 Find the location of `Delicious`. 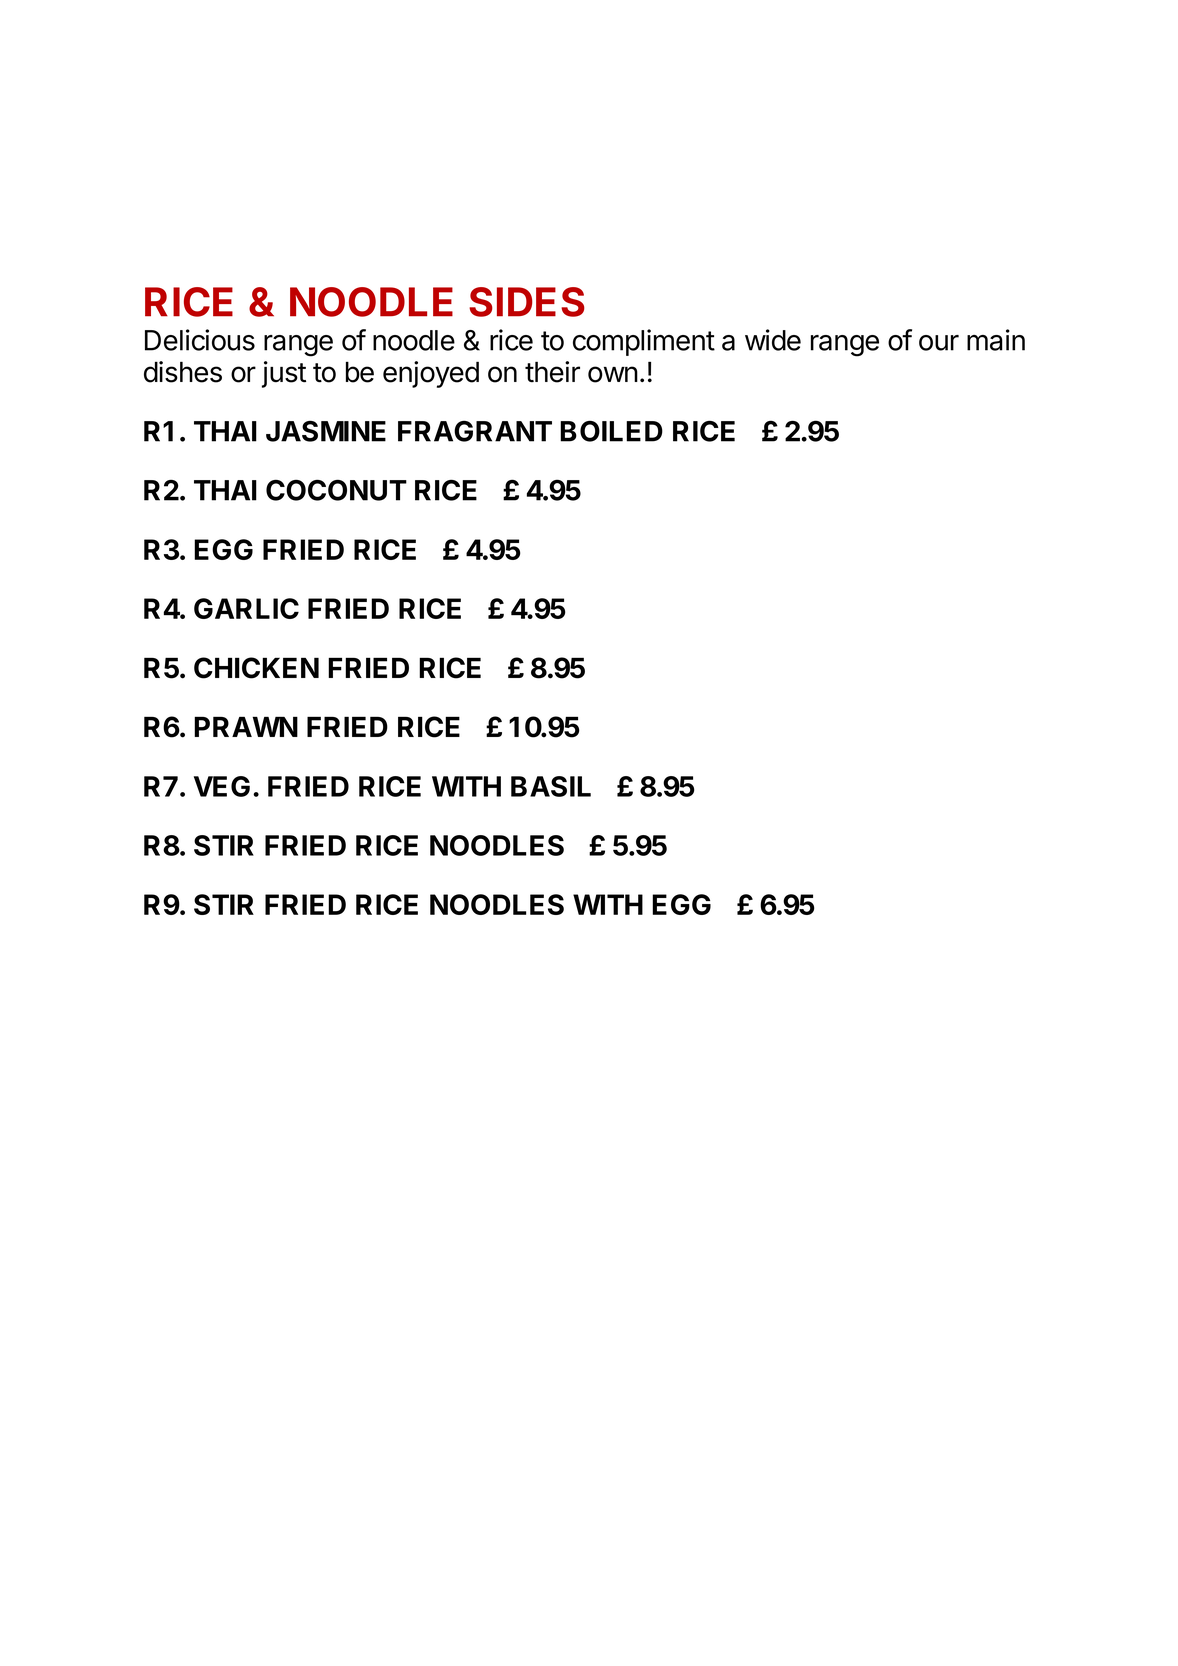

Delicious is located at coordinates (200, 340).
